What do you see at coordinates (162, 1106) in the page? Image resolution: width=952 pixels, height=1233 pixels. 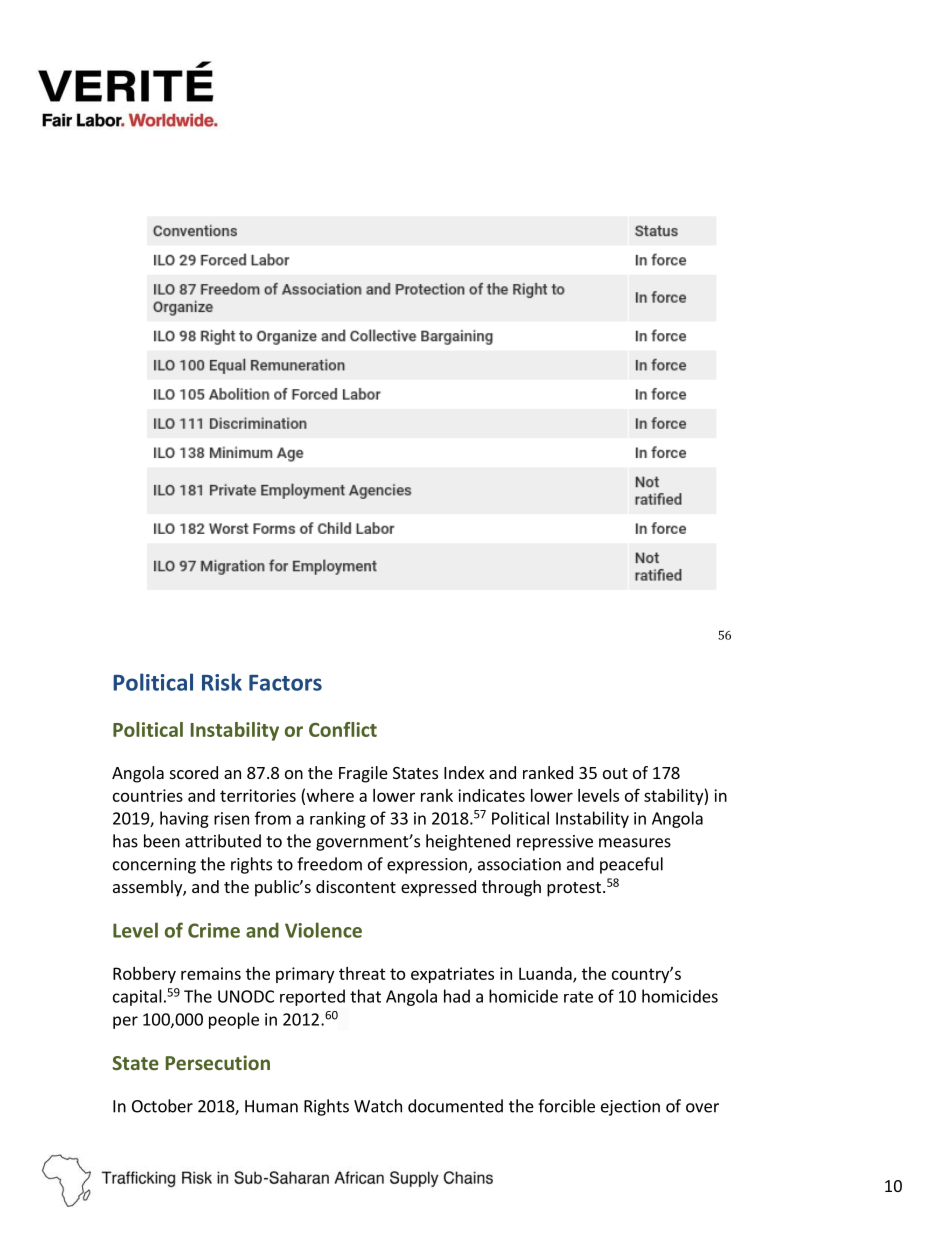 I see `October` at bounding box center [162, 1106].
